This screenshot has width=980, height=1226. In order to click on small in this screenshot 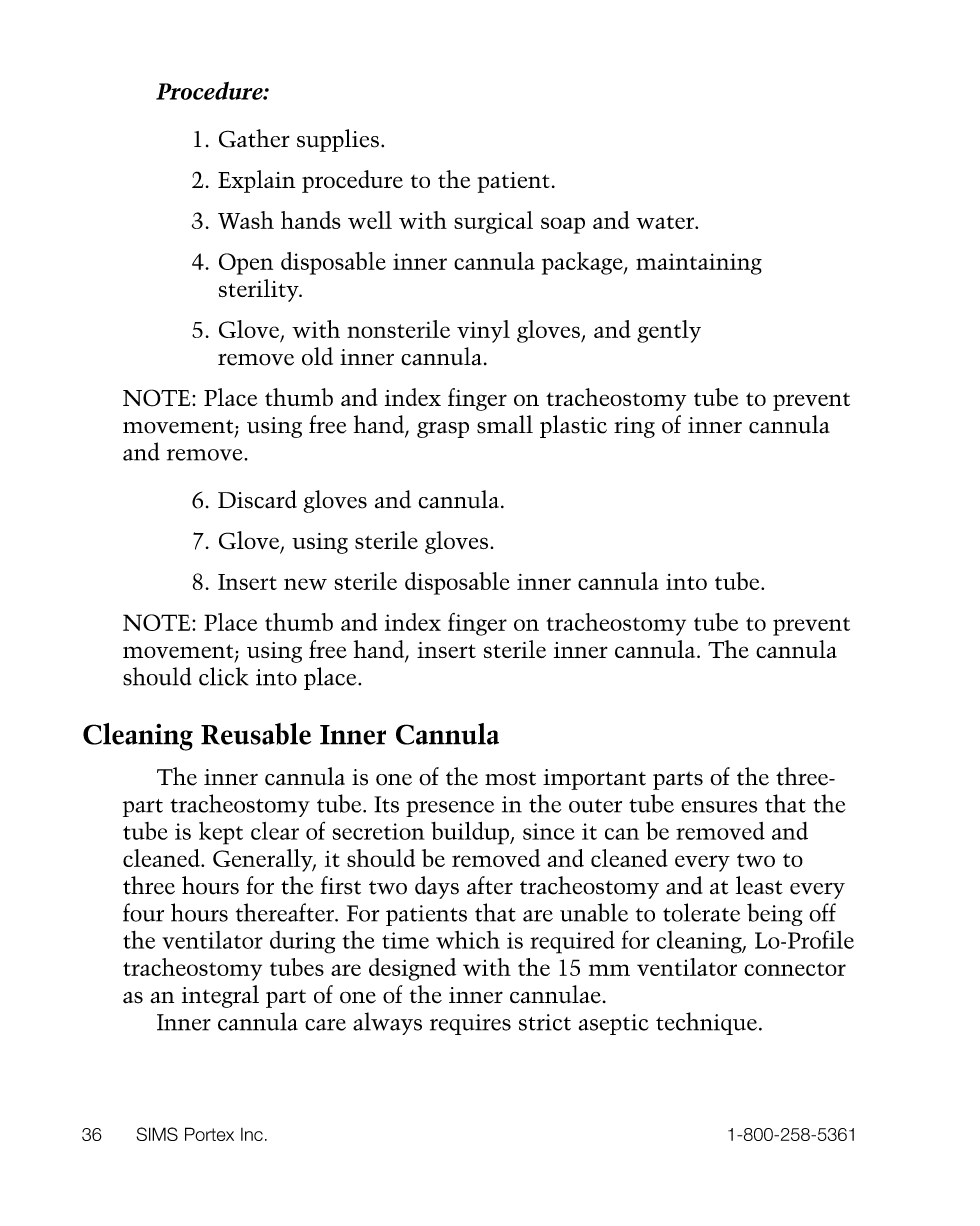, I will do `click(505, 424)`.
